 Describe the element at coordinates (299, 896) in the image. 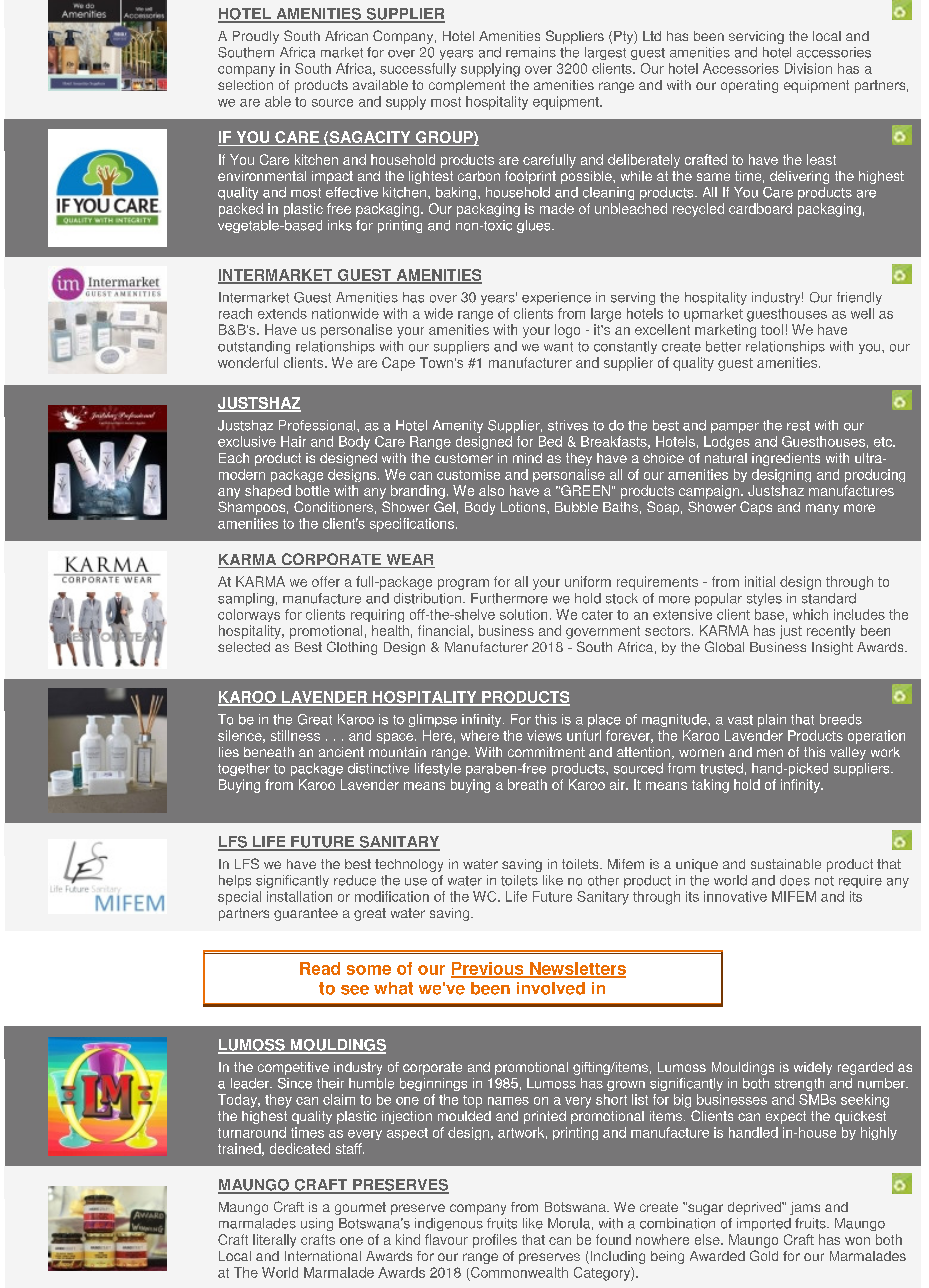

I see `installation` at that location.
